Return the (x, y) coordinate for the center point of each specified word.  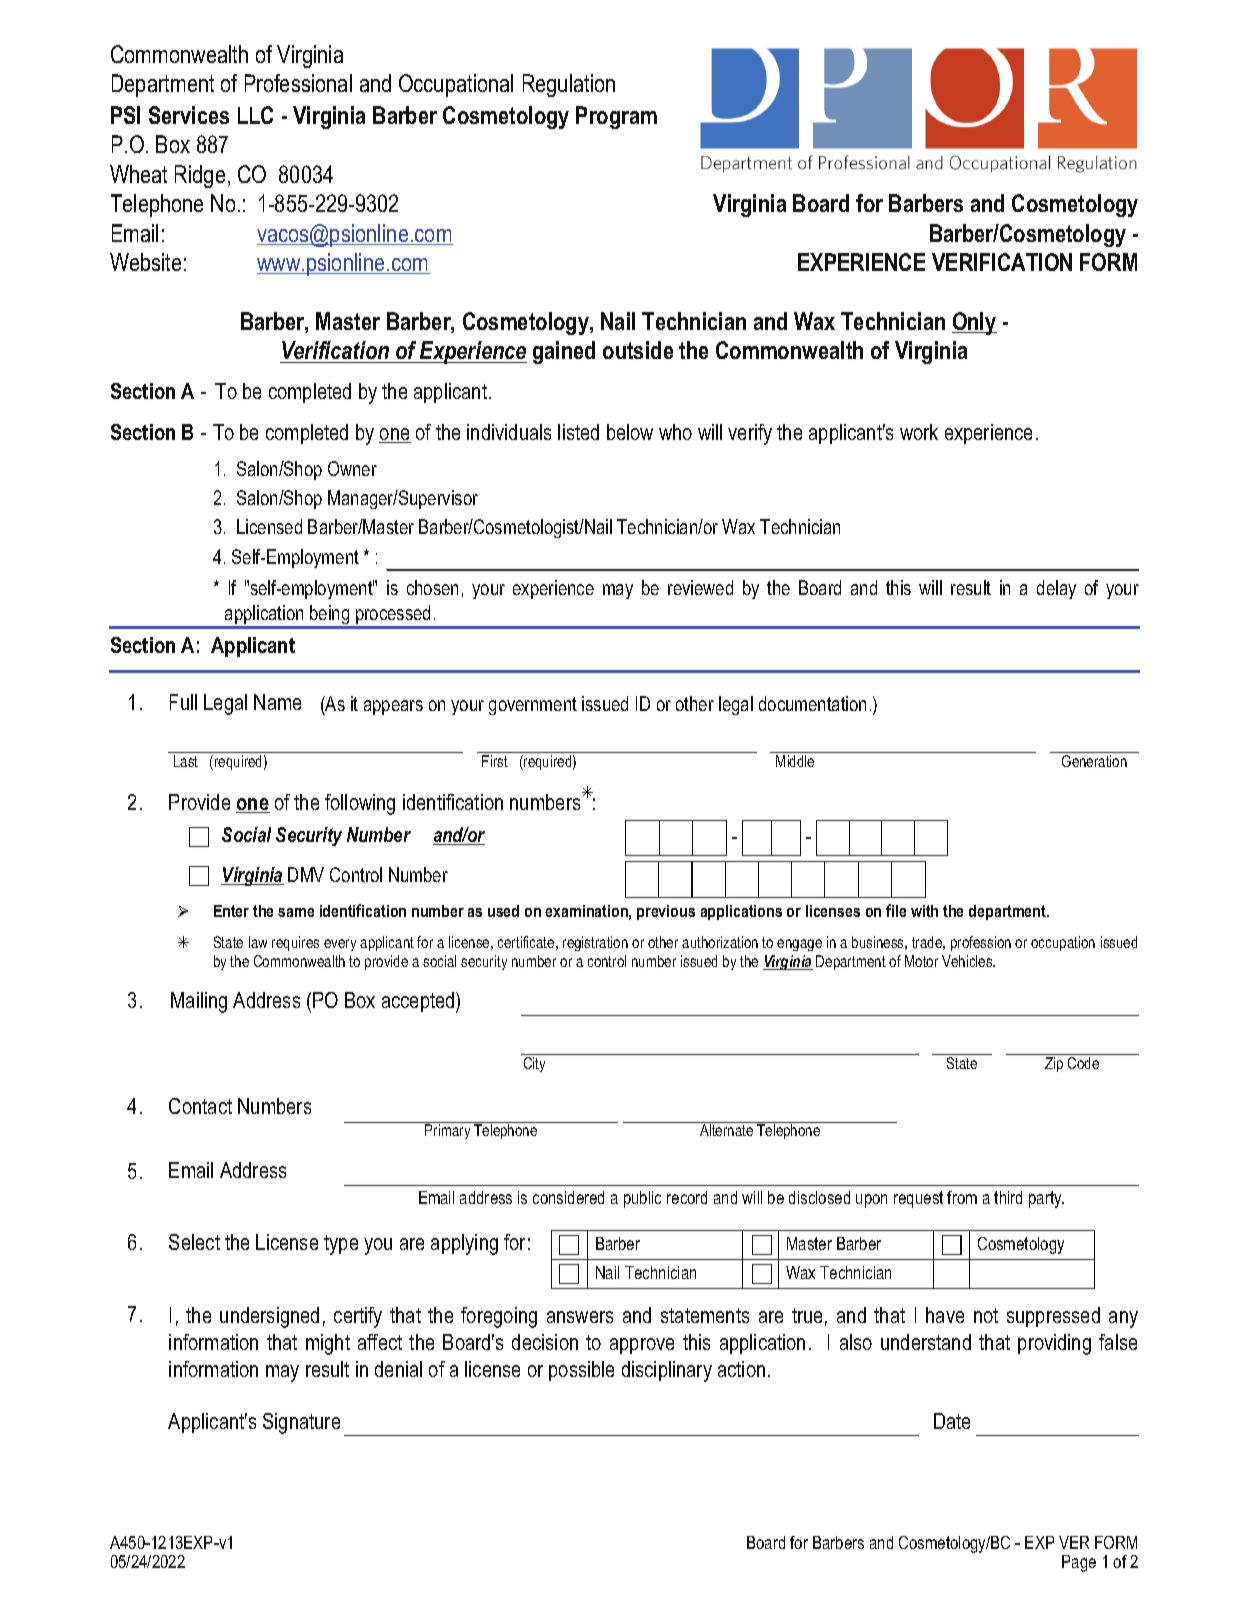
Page (1079, 1563)
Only (974, 323)
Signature (301, 1423)
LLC (255, 115)
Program (616, 117)
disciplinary (667, 1371)
